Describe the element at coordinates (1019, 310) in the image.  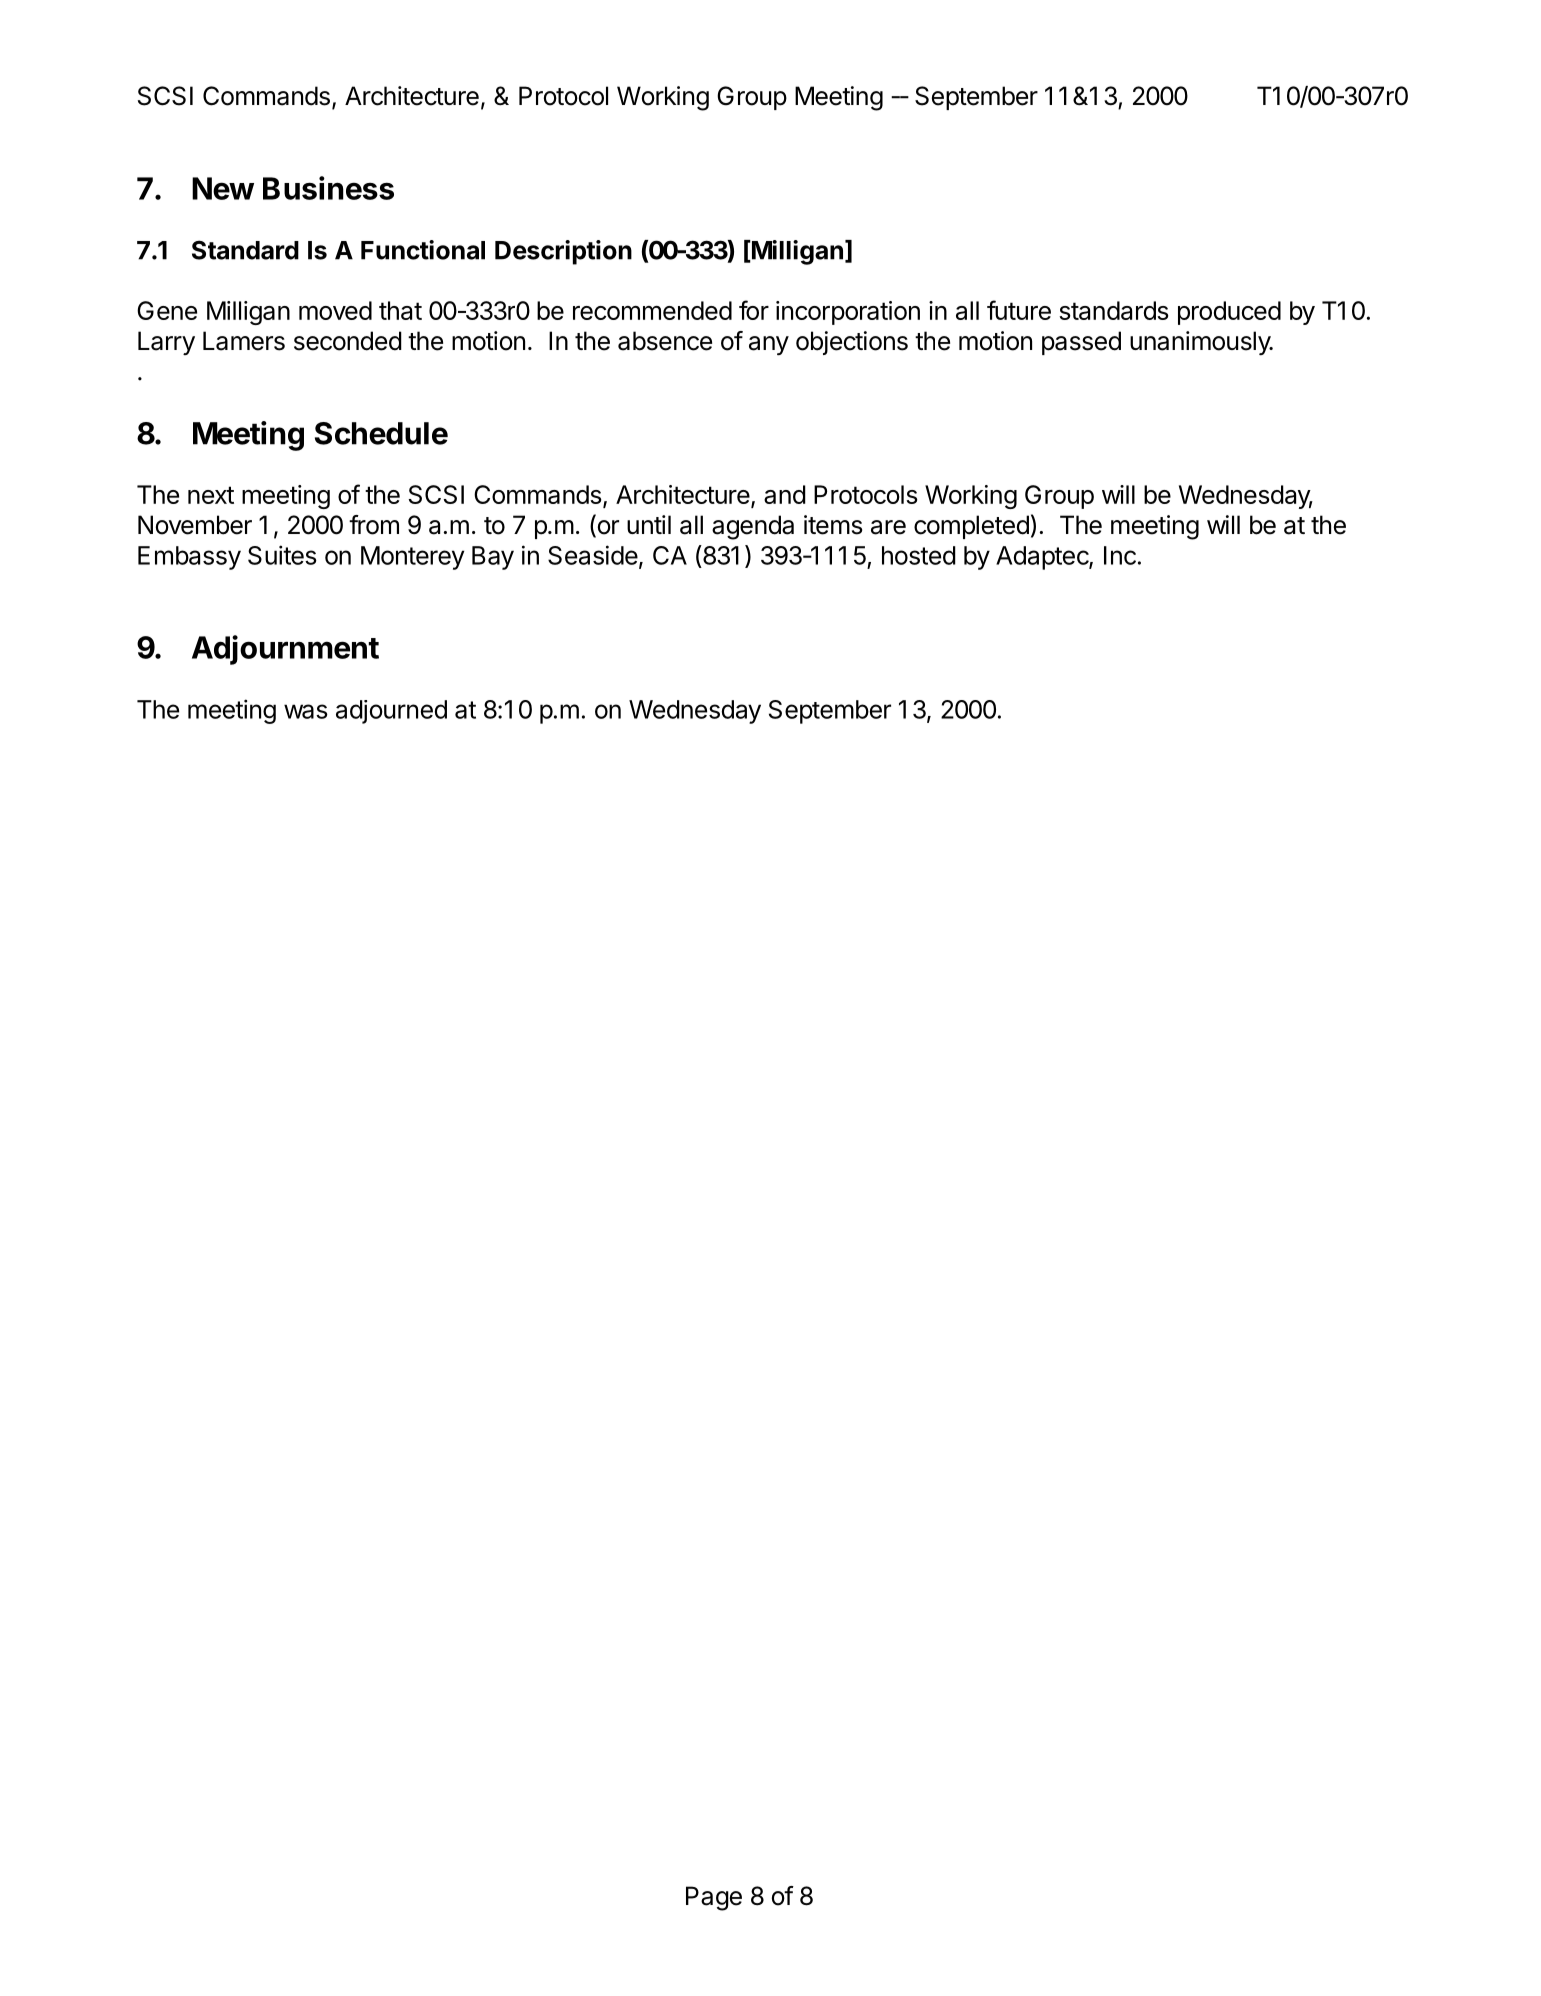
I see `future` at that location.
